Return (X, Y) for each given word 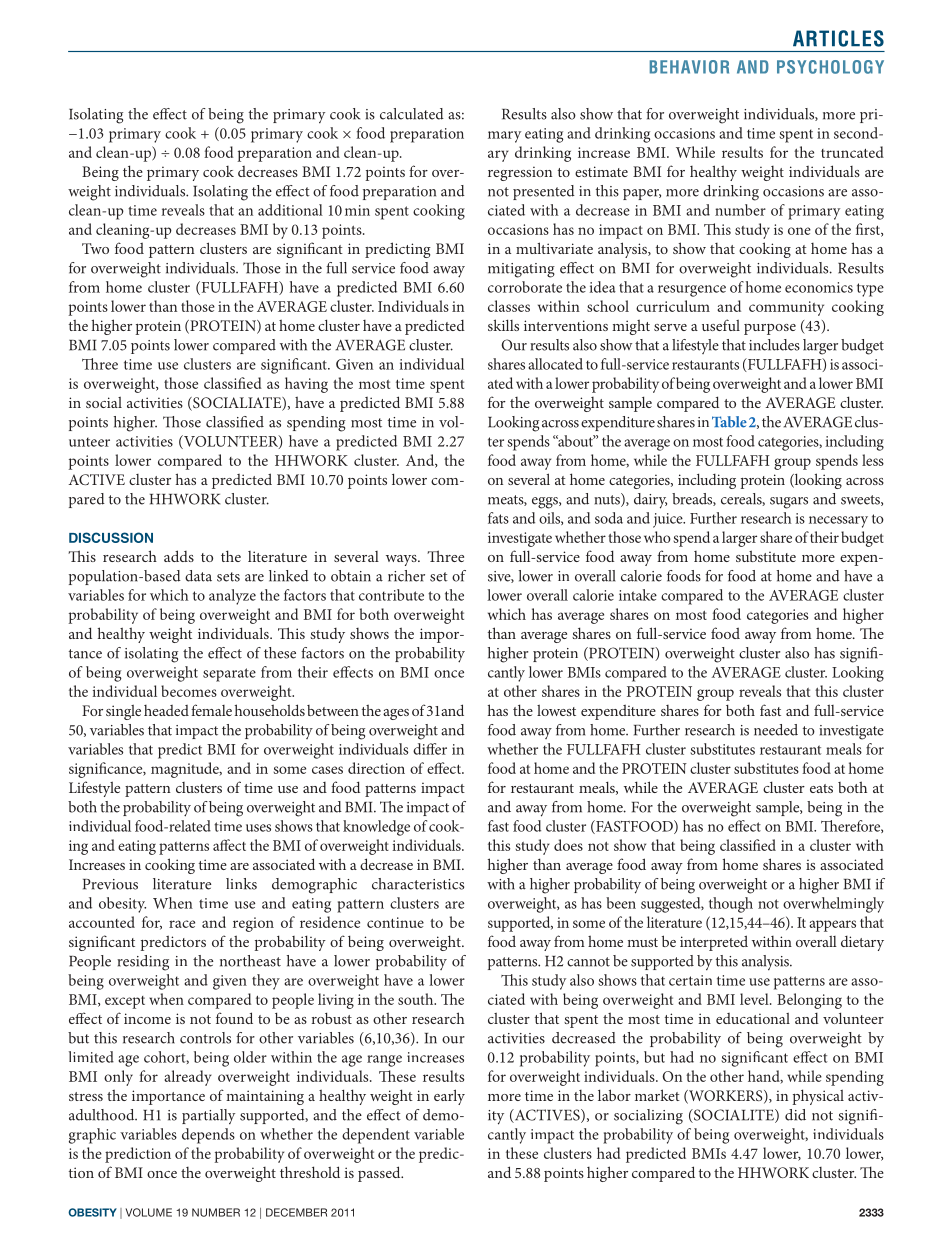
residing (143, 963)
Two (95, 248)
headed (166, 710)
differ (430, 749)
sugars (789, 503)
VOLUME (148, 1212)
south (417, 999)
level (755, 999)
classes (509, 306)
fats (498, 518)
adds (179, 556)
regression (520, 173)
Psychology (830, 67)
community (786, 308)
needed (776, 730)
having (306, 385)
